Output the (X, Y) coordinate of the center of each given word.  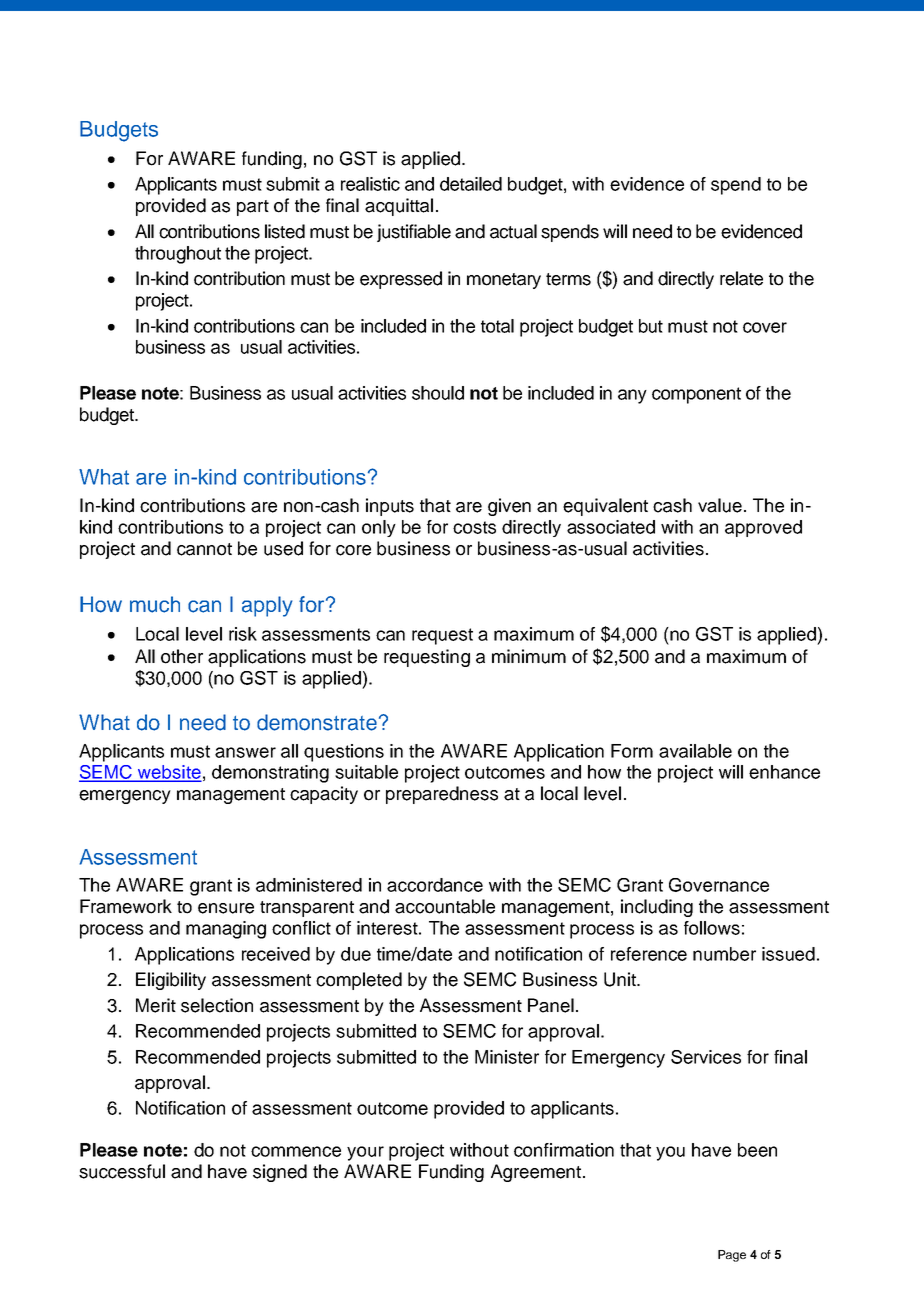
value (720, 505)
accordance (435, 885)
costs (474, 527)
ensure (226, 908)
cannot (204, 549)
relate (741, 278)
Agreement (536, 1173)
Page (732, 1256)
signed (280, 1173)
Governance (719, 885)
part (253, 208)
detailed (471, 184)
